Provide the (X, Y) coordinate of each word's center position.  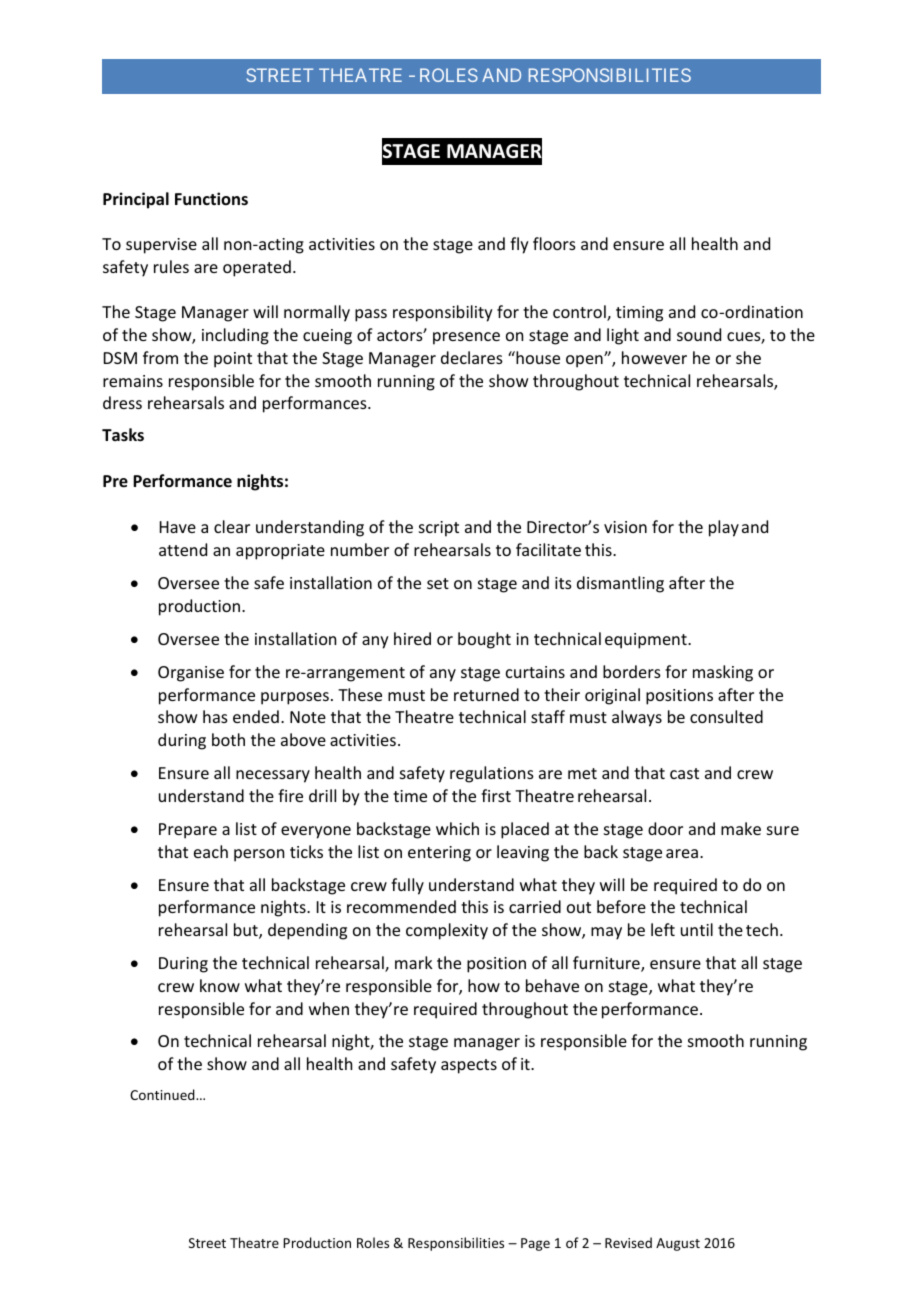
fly (519, 245)
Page (535, 1244)
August (678, 1244)
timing (639, 314)
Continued (163, 1094)
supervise (161, 246)
